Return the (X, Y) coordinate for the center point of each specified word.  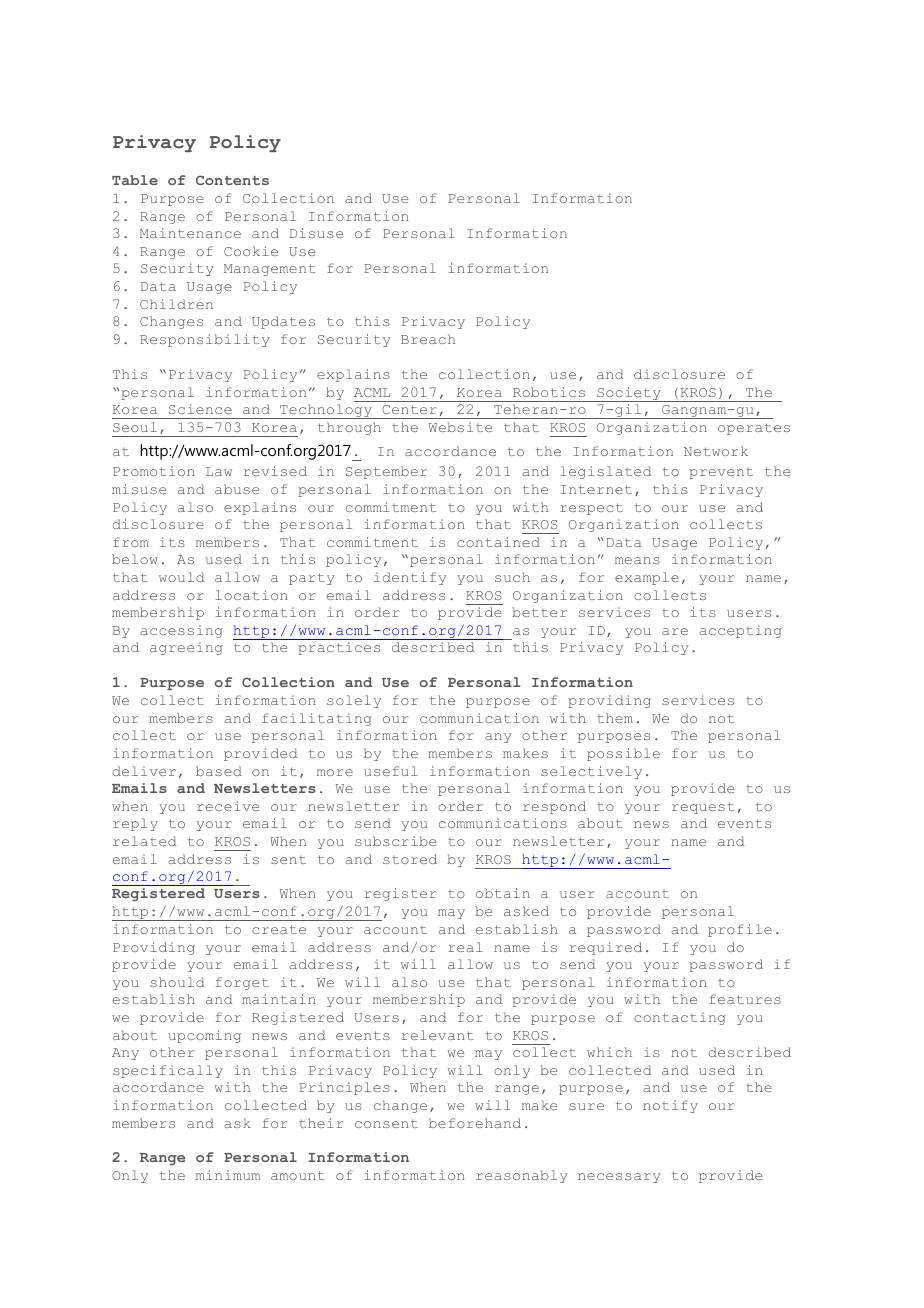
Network (716, 451)
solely (354, 701)
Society (629, 394)
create (279, 929)
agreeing (186, 648)
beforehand (475, 1123)
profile (740, 930)
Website (460, 427)
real (465, 947)
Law (219, 471)
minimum (228, 1175)
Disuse (316, 233)
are (675, 631)
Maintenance (190, 233)
